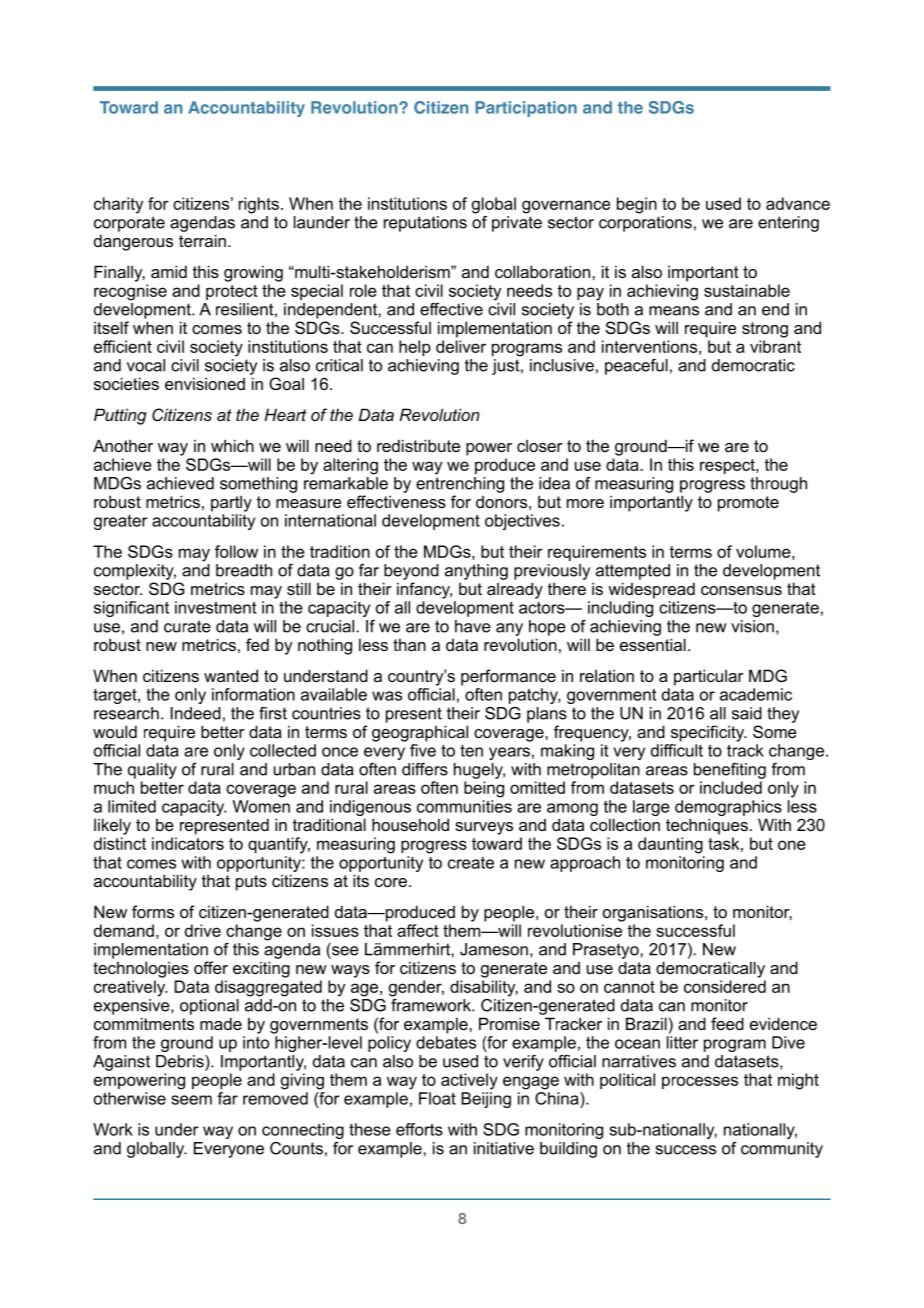 The width and height of the image is (924, 1308). I want to click on strong, so click(765, 330).
